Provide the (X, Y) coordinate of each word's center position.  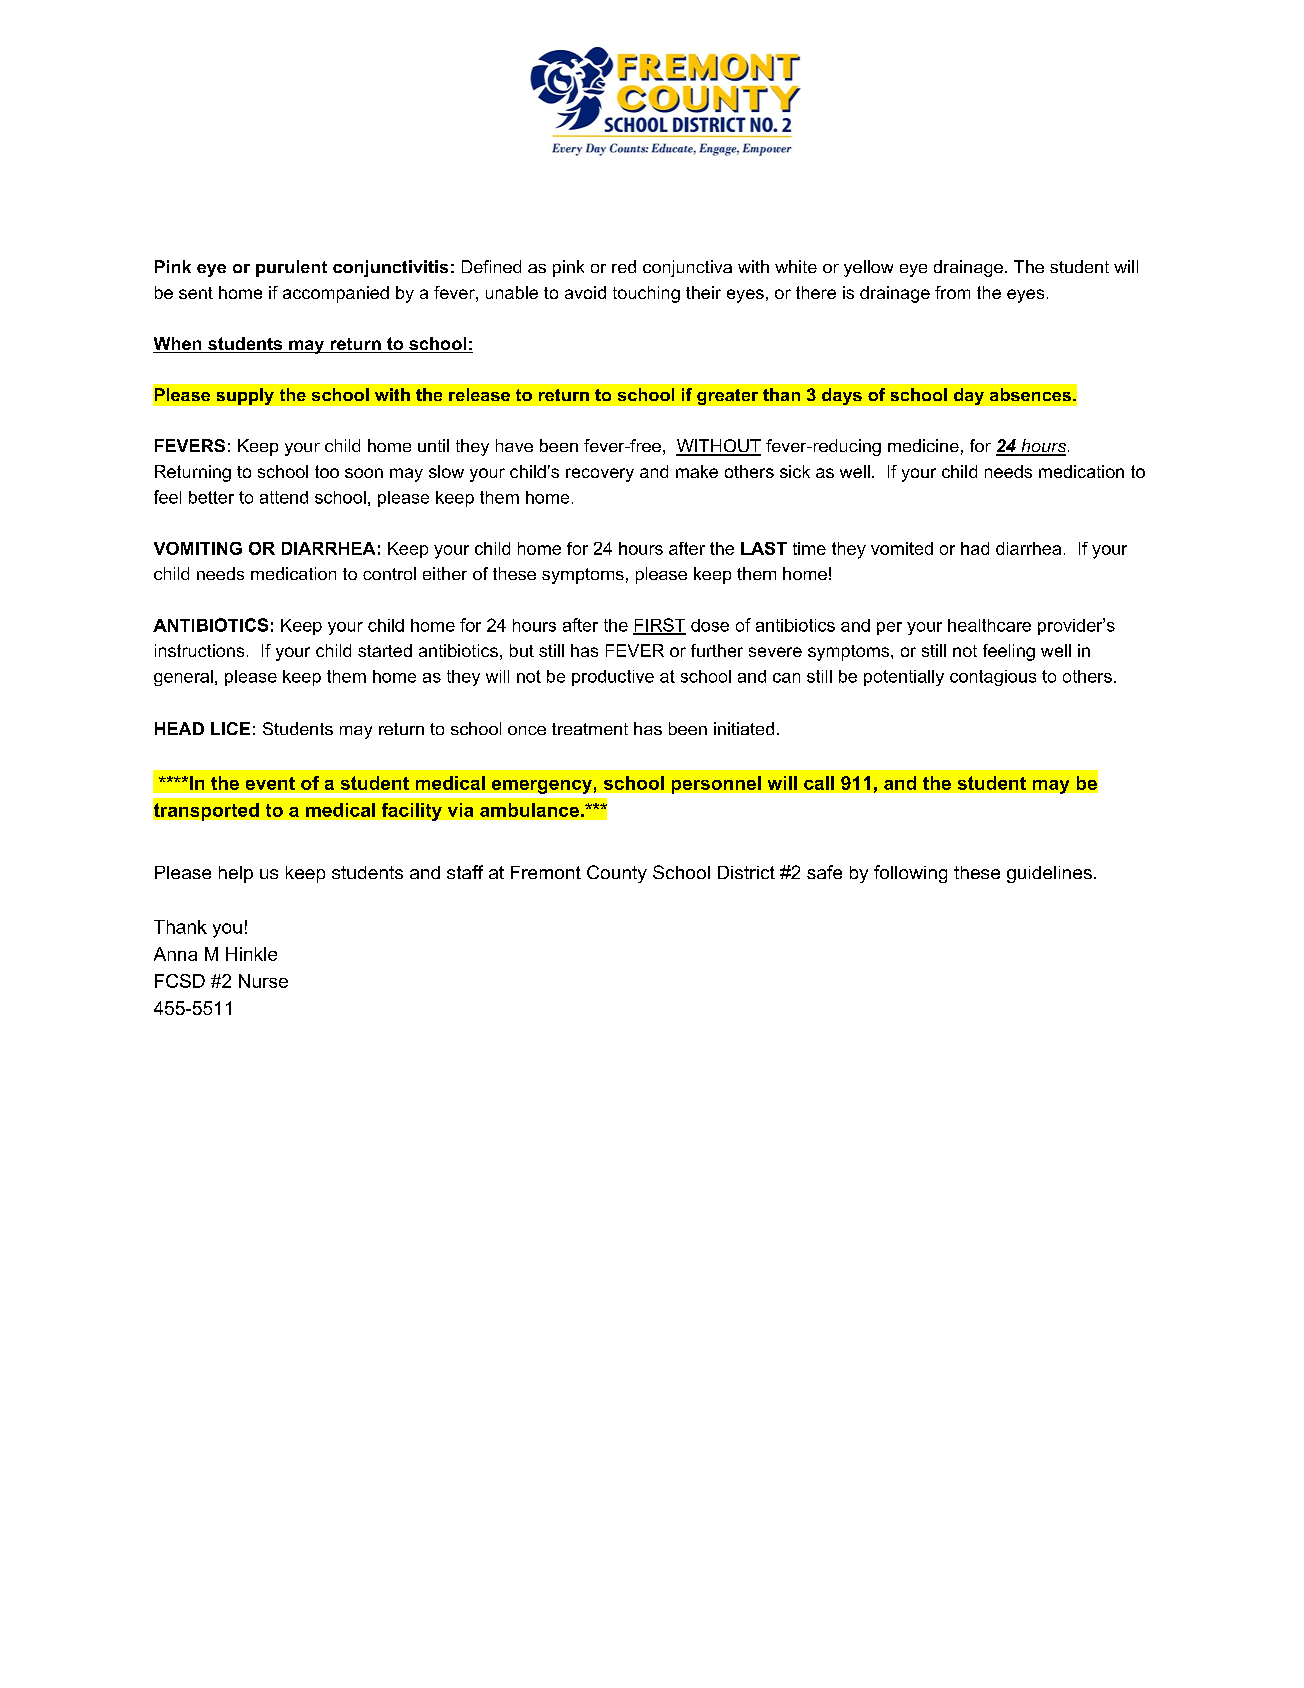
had (975, 548)
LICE (230, 728)
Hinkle (251, 954)
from (952, 292)
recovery (600, 475)
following (910, 874)
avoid (585, 292)
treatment (590, 729)
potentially (904, 678)
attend (284, 497)
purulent (291, 268)
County (617, 874)
